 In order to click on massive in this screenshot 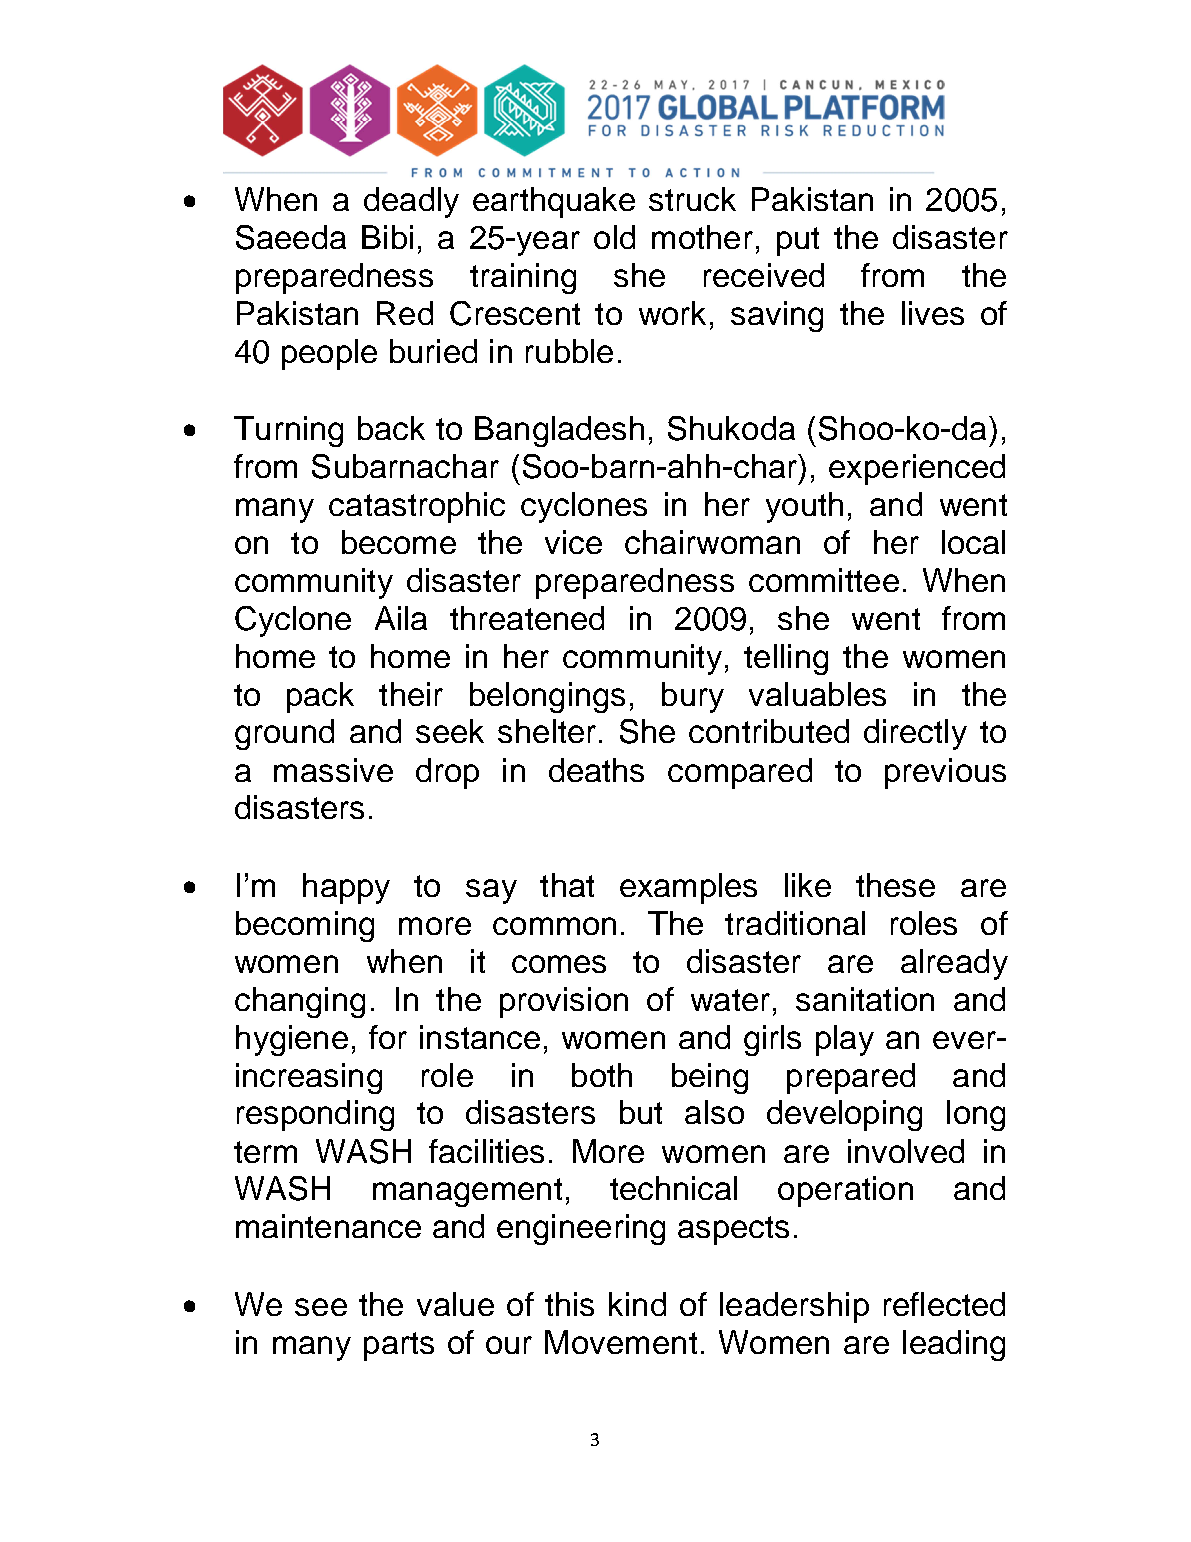, I will do `click(333, 770)`.
